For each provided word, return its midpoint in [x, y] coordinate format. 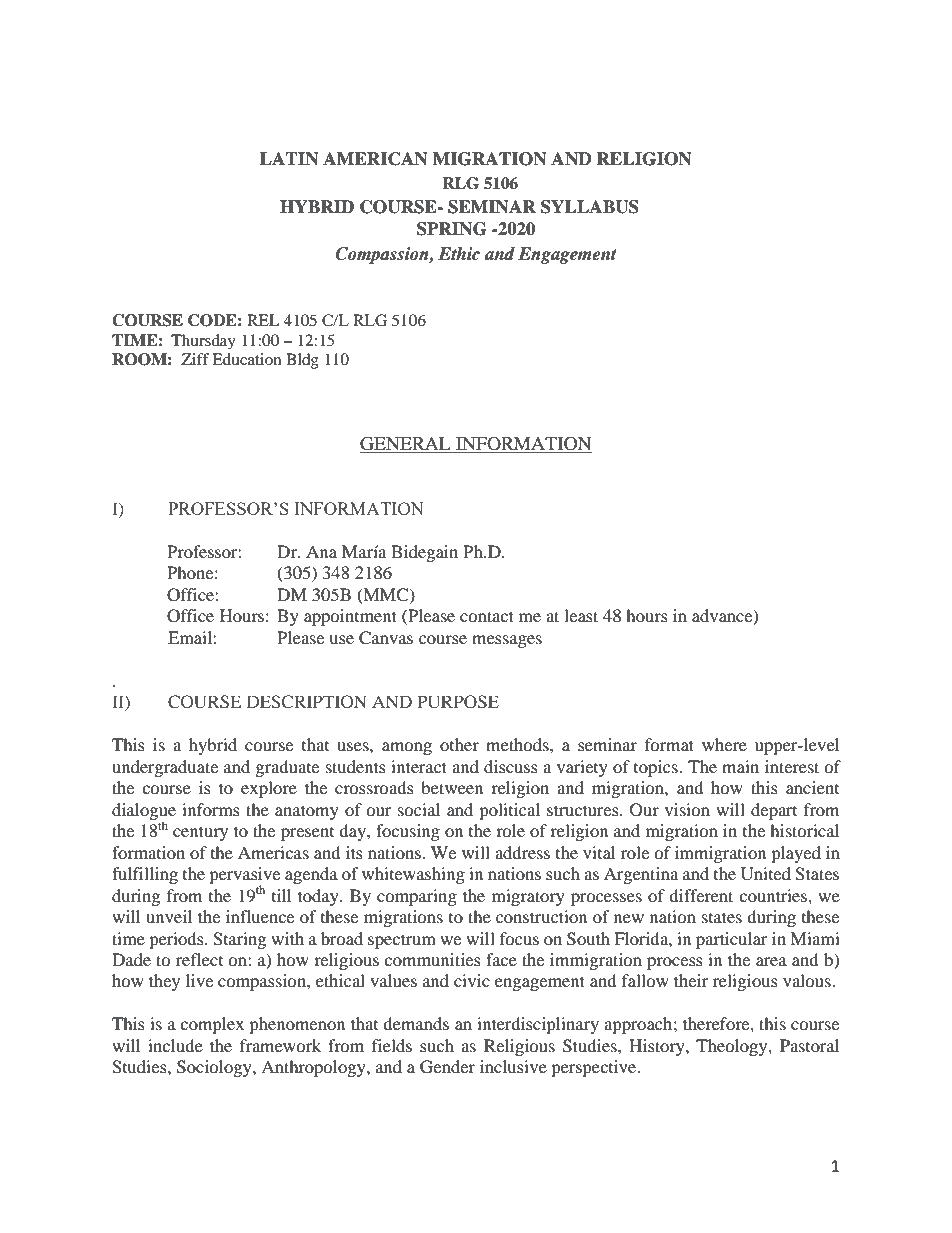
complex [212, 1025]
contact [487, 616]
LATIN [289, 159]
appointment [350, 617]
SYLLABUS [590, 207]
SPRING [452, 229]
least [581, 615]
